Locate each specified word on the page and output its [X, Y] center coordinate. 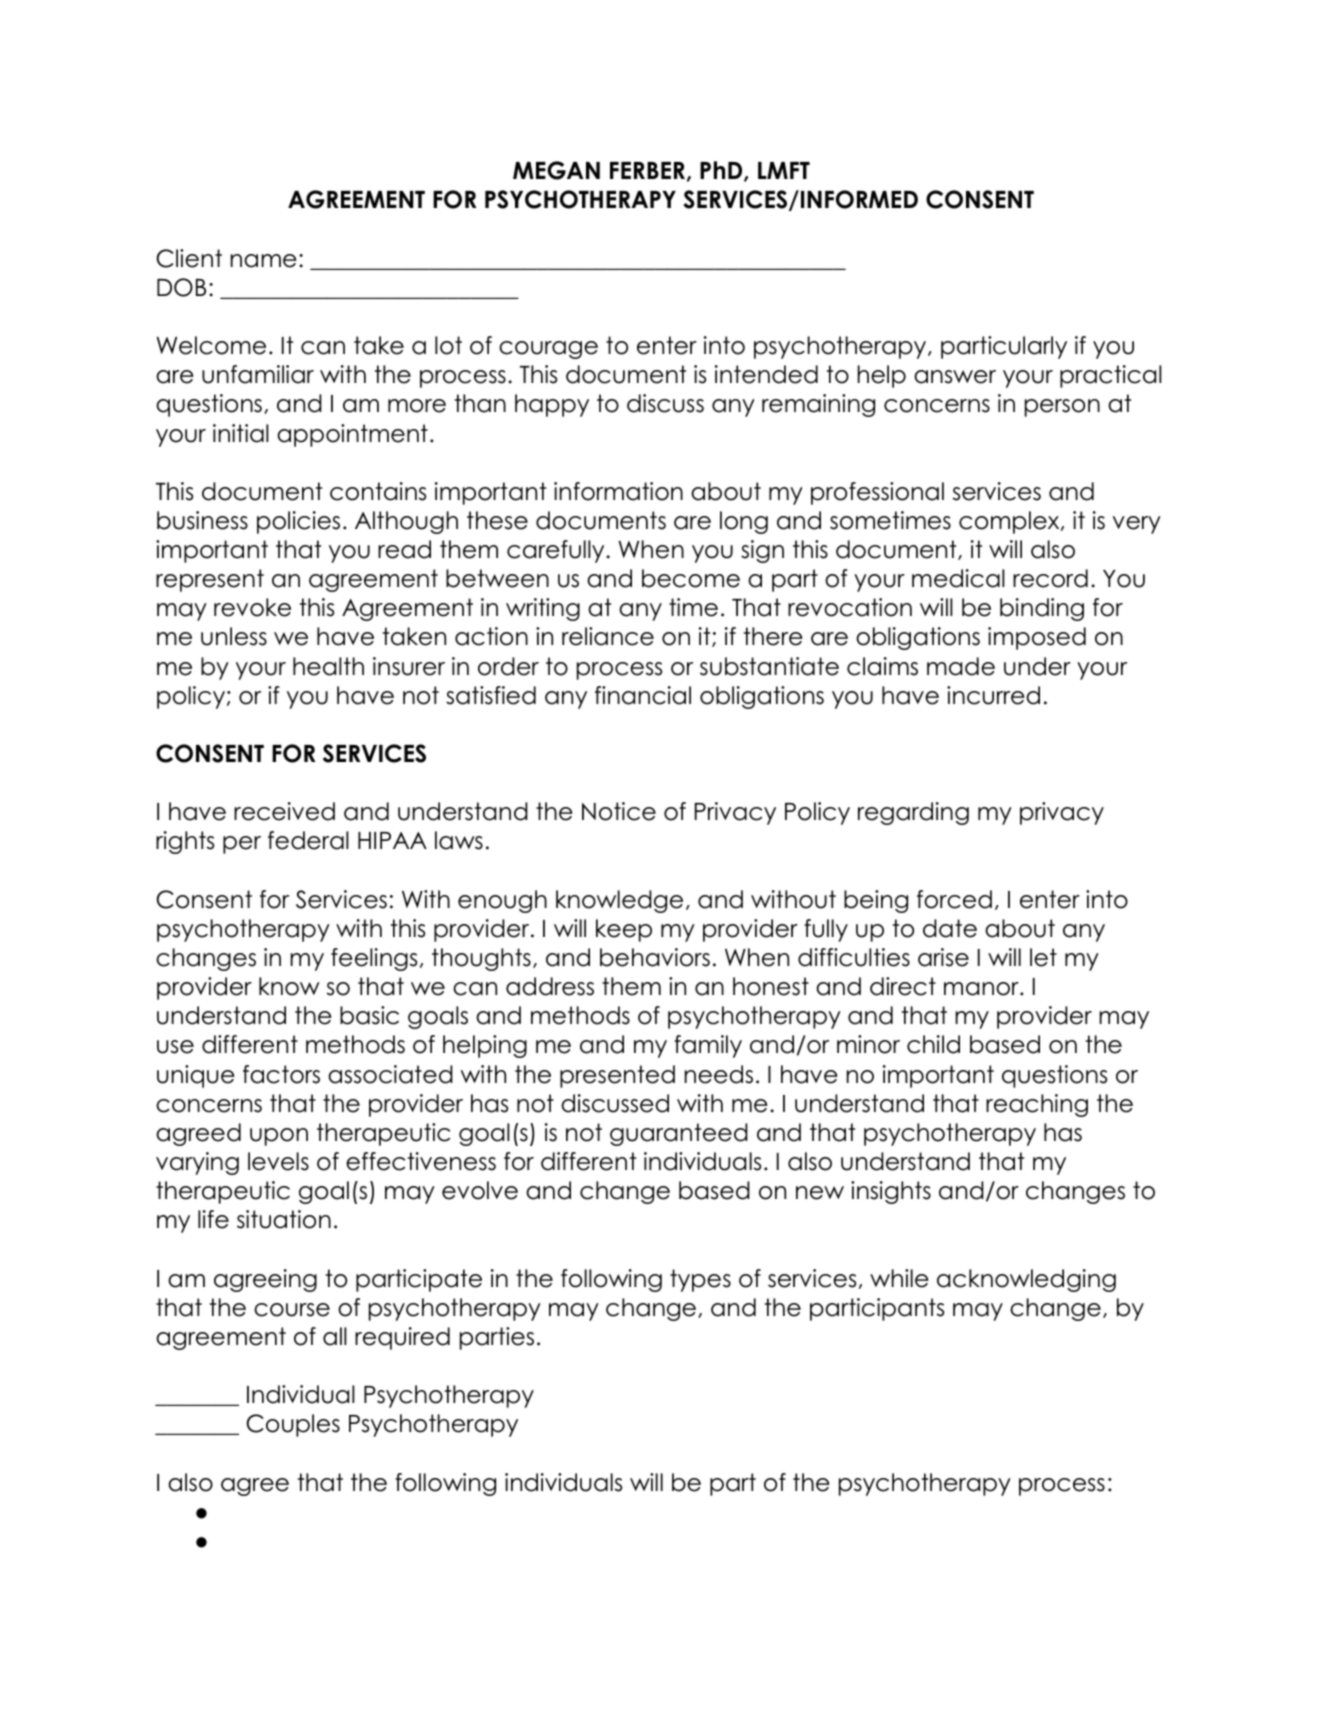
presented [617, 1076]
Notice [619, 811]
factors [281, 1074]
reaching [1037, 1105]
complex [1010, 522]
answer [955, 377]
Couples [293, 1425]
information [618, 491]
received [284, 811]
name [264, 261]
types [700, 1280]
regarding [913, 813]
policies [298, 522]
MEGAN [556, 170]
